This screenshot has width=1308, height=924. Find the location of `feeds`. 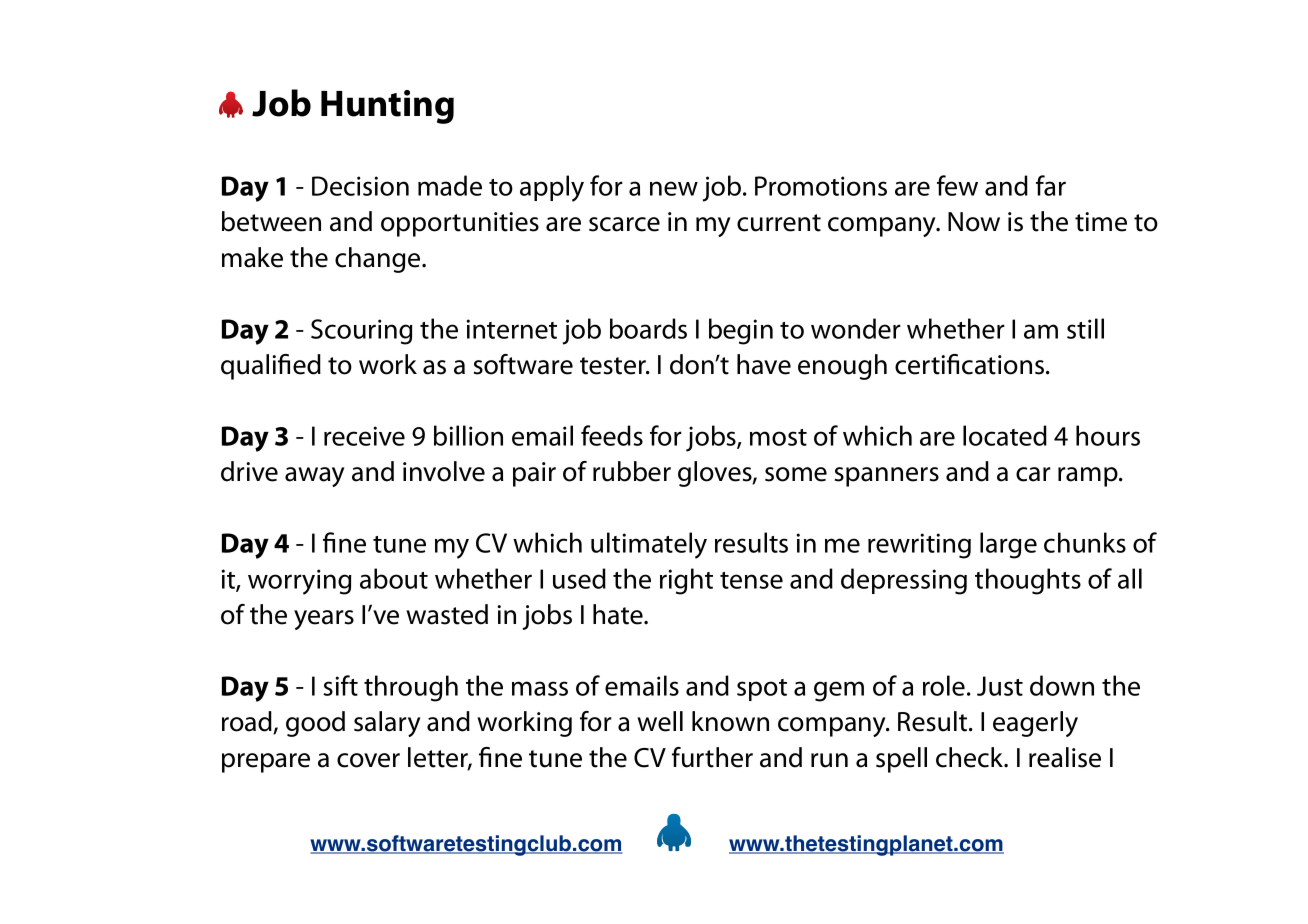

feeds is located at coordinates (612, 435).
